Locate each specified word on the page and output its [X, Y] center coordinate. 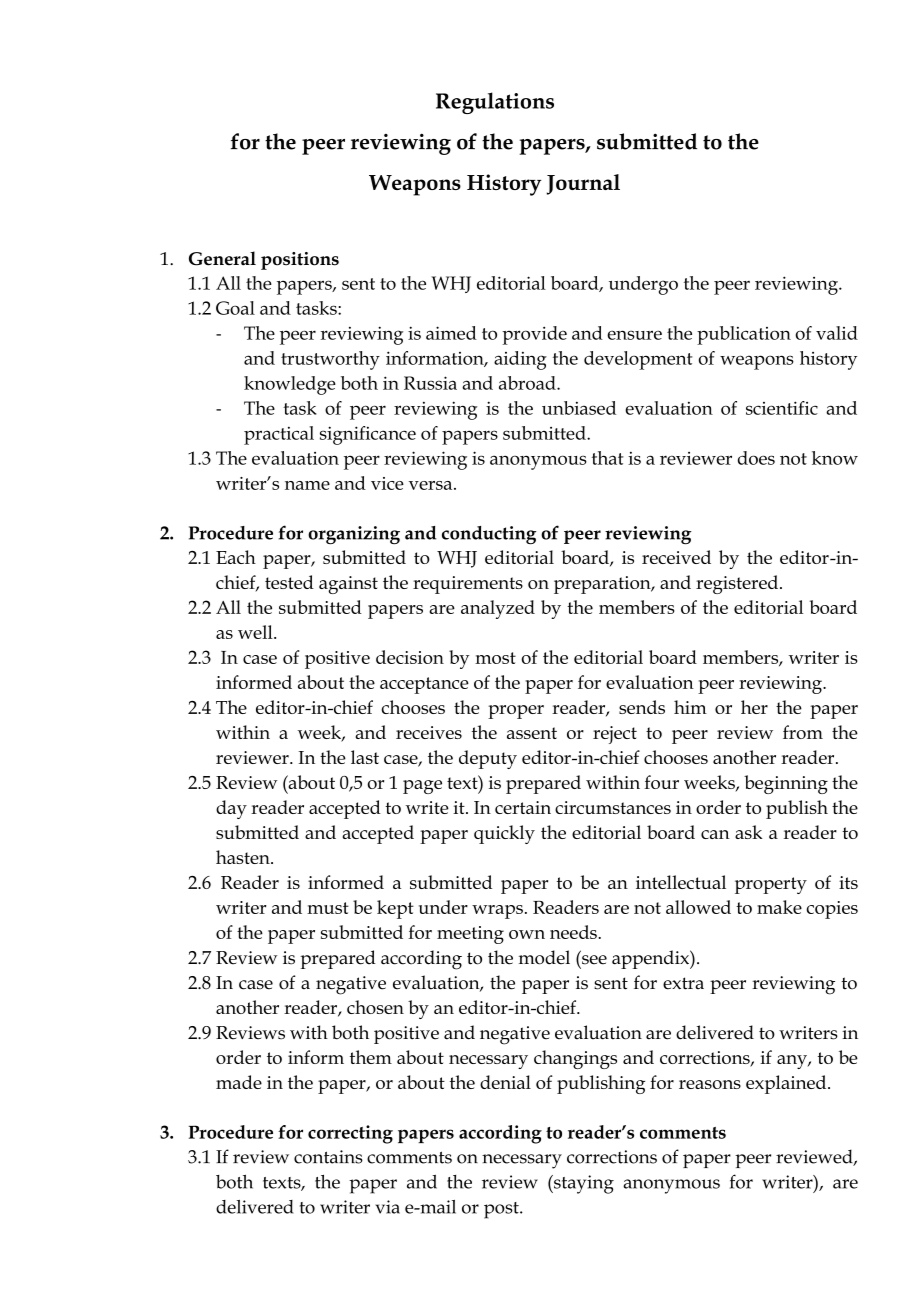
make [779, 907]
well [256, 632]
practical [279, 435]
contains [328, 1157]
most [495, 658]
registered [737, 584]
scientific [782, 408]
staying [583, 1184]
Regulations [495, 103]
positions [300, 261]
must [328, 908]
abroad [528, 383]
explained [787, 1084]
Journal [583, 184]
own [527, 934]
